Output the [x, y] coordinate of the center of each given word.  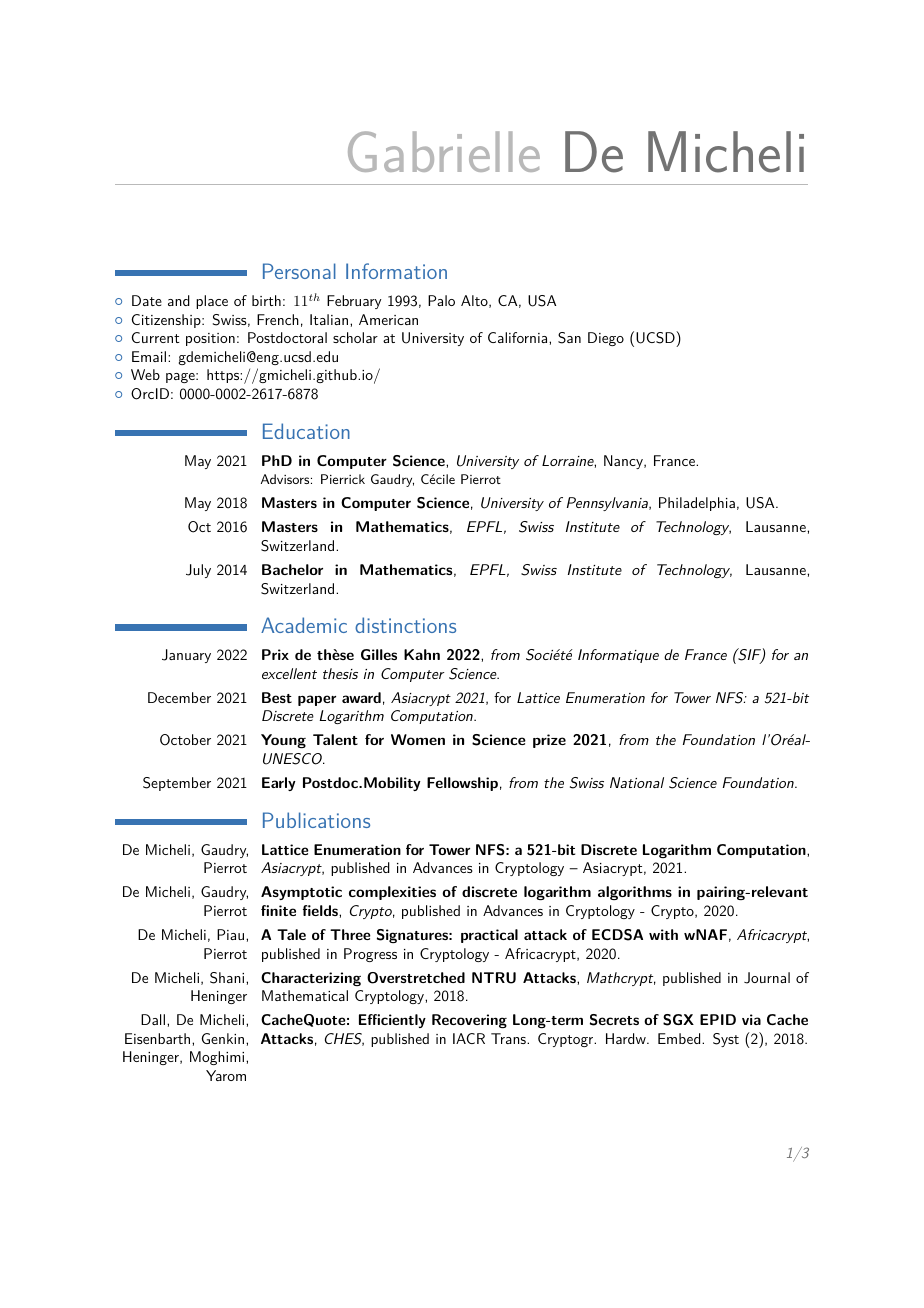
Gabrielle [444, 151]
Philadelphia [697, 504]
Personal [299, 271]
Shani [228, 978]
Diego [606, 339]
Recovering [469, 1021]
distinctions [405, 625]
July [198, 571]
